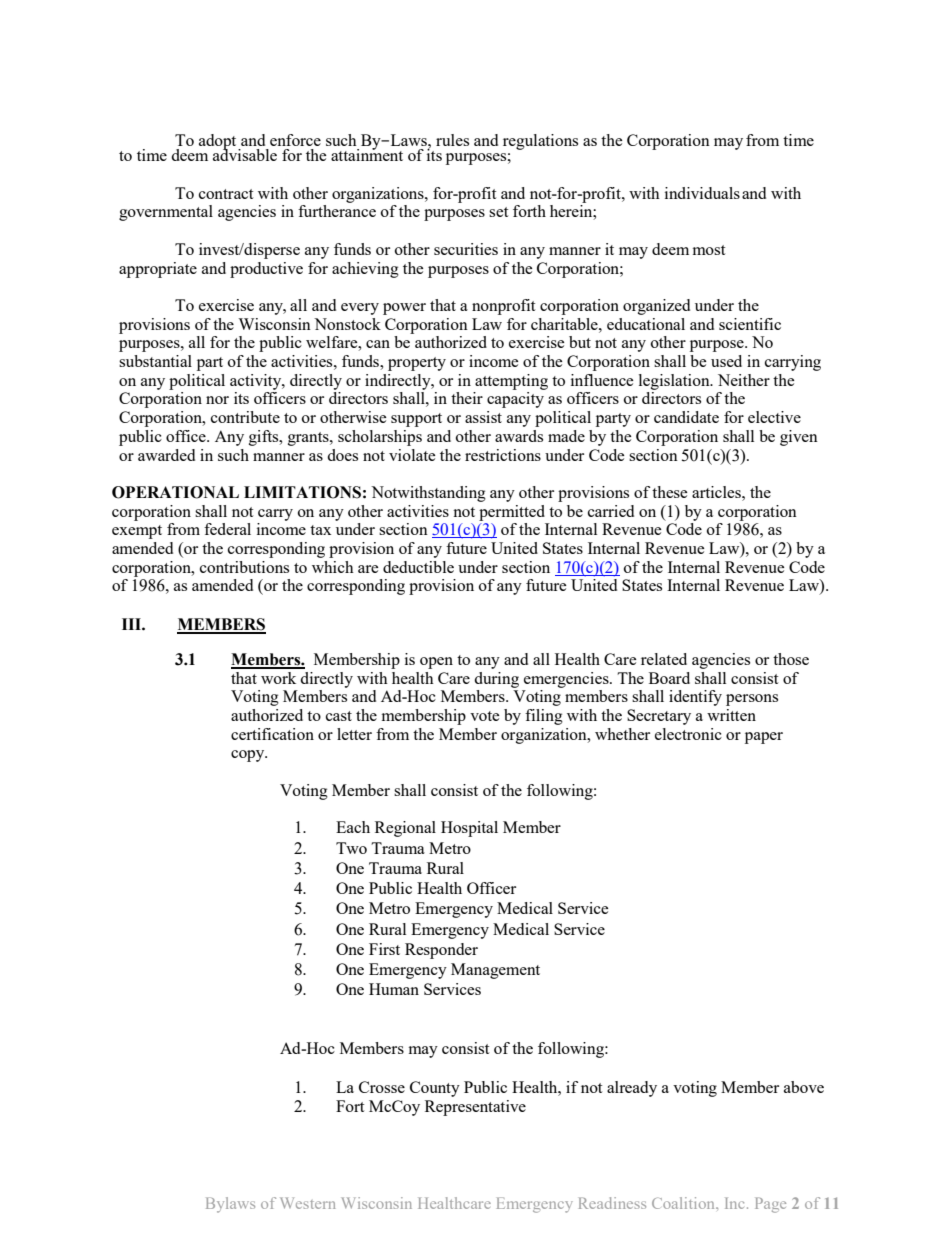  Describe the element at coordinates (709, 250) in the image. I see `most` at that location.
